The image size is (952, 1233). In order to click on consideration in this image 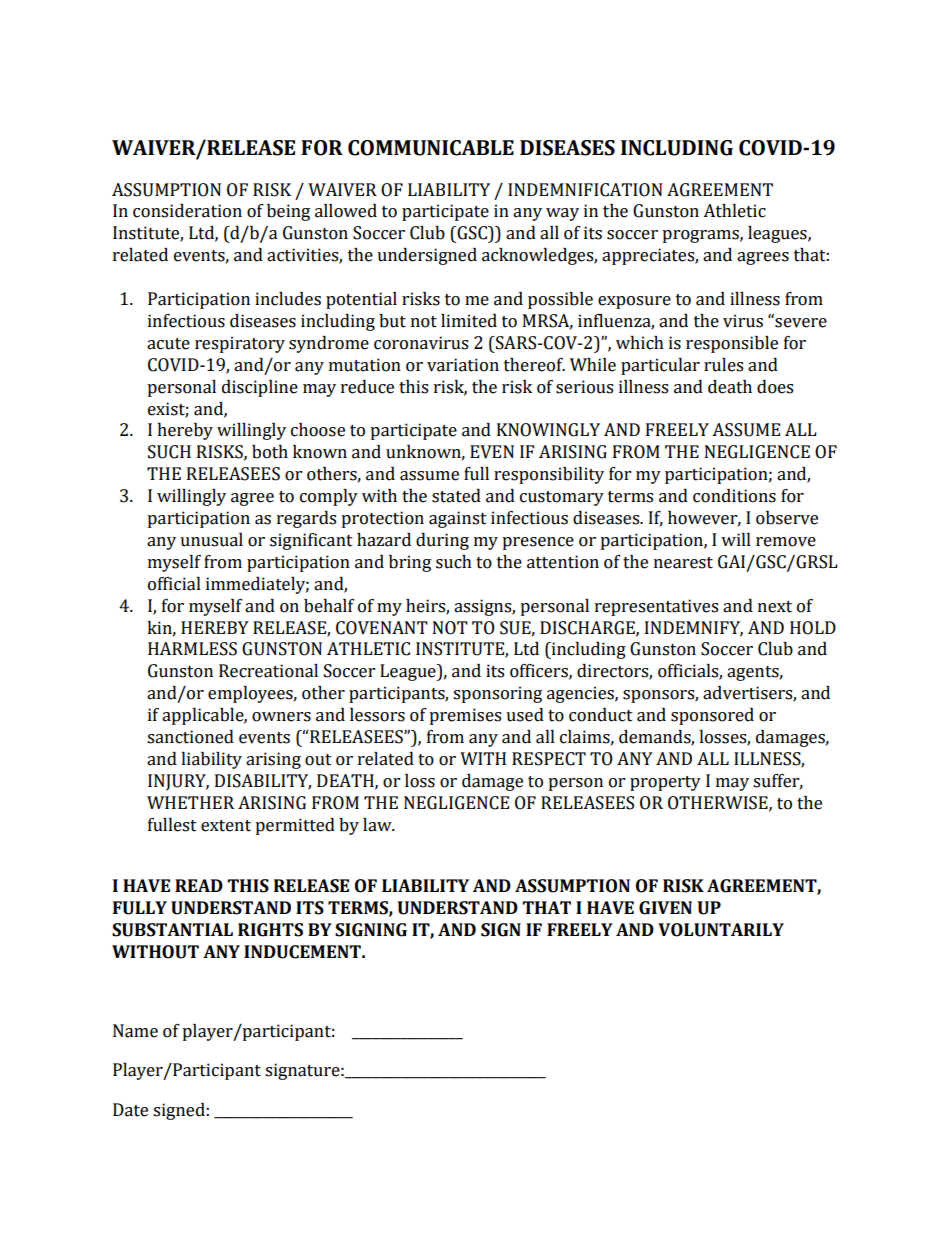, I will do `click(187, 211)`.
